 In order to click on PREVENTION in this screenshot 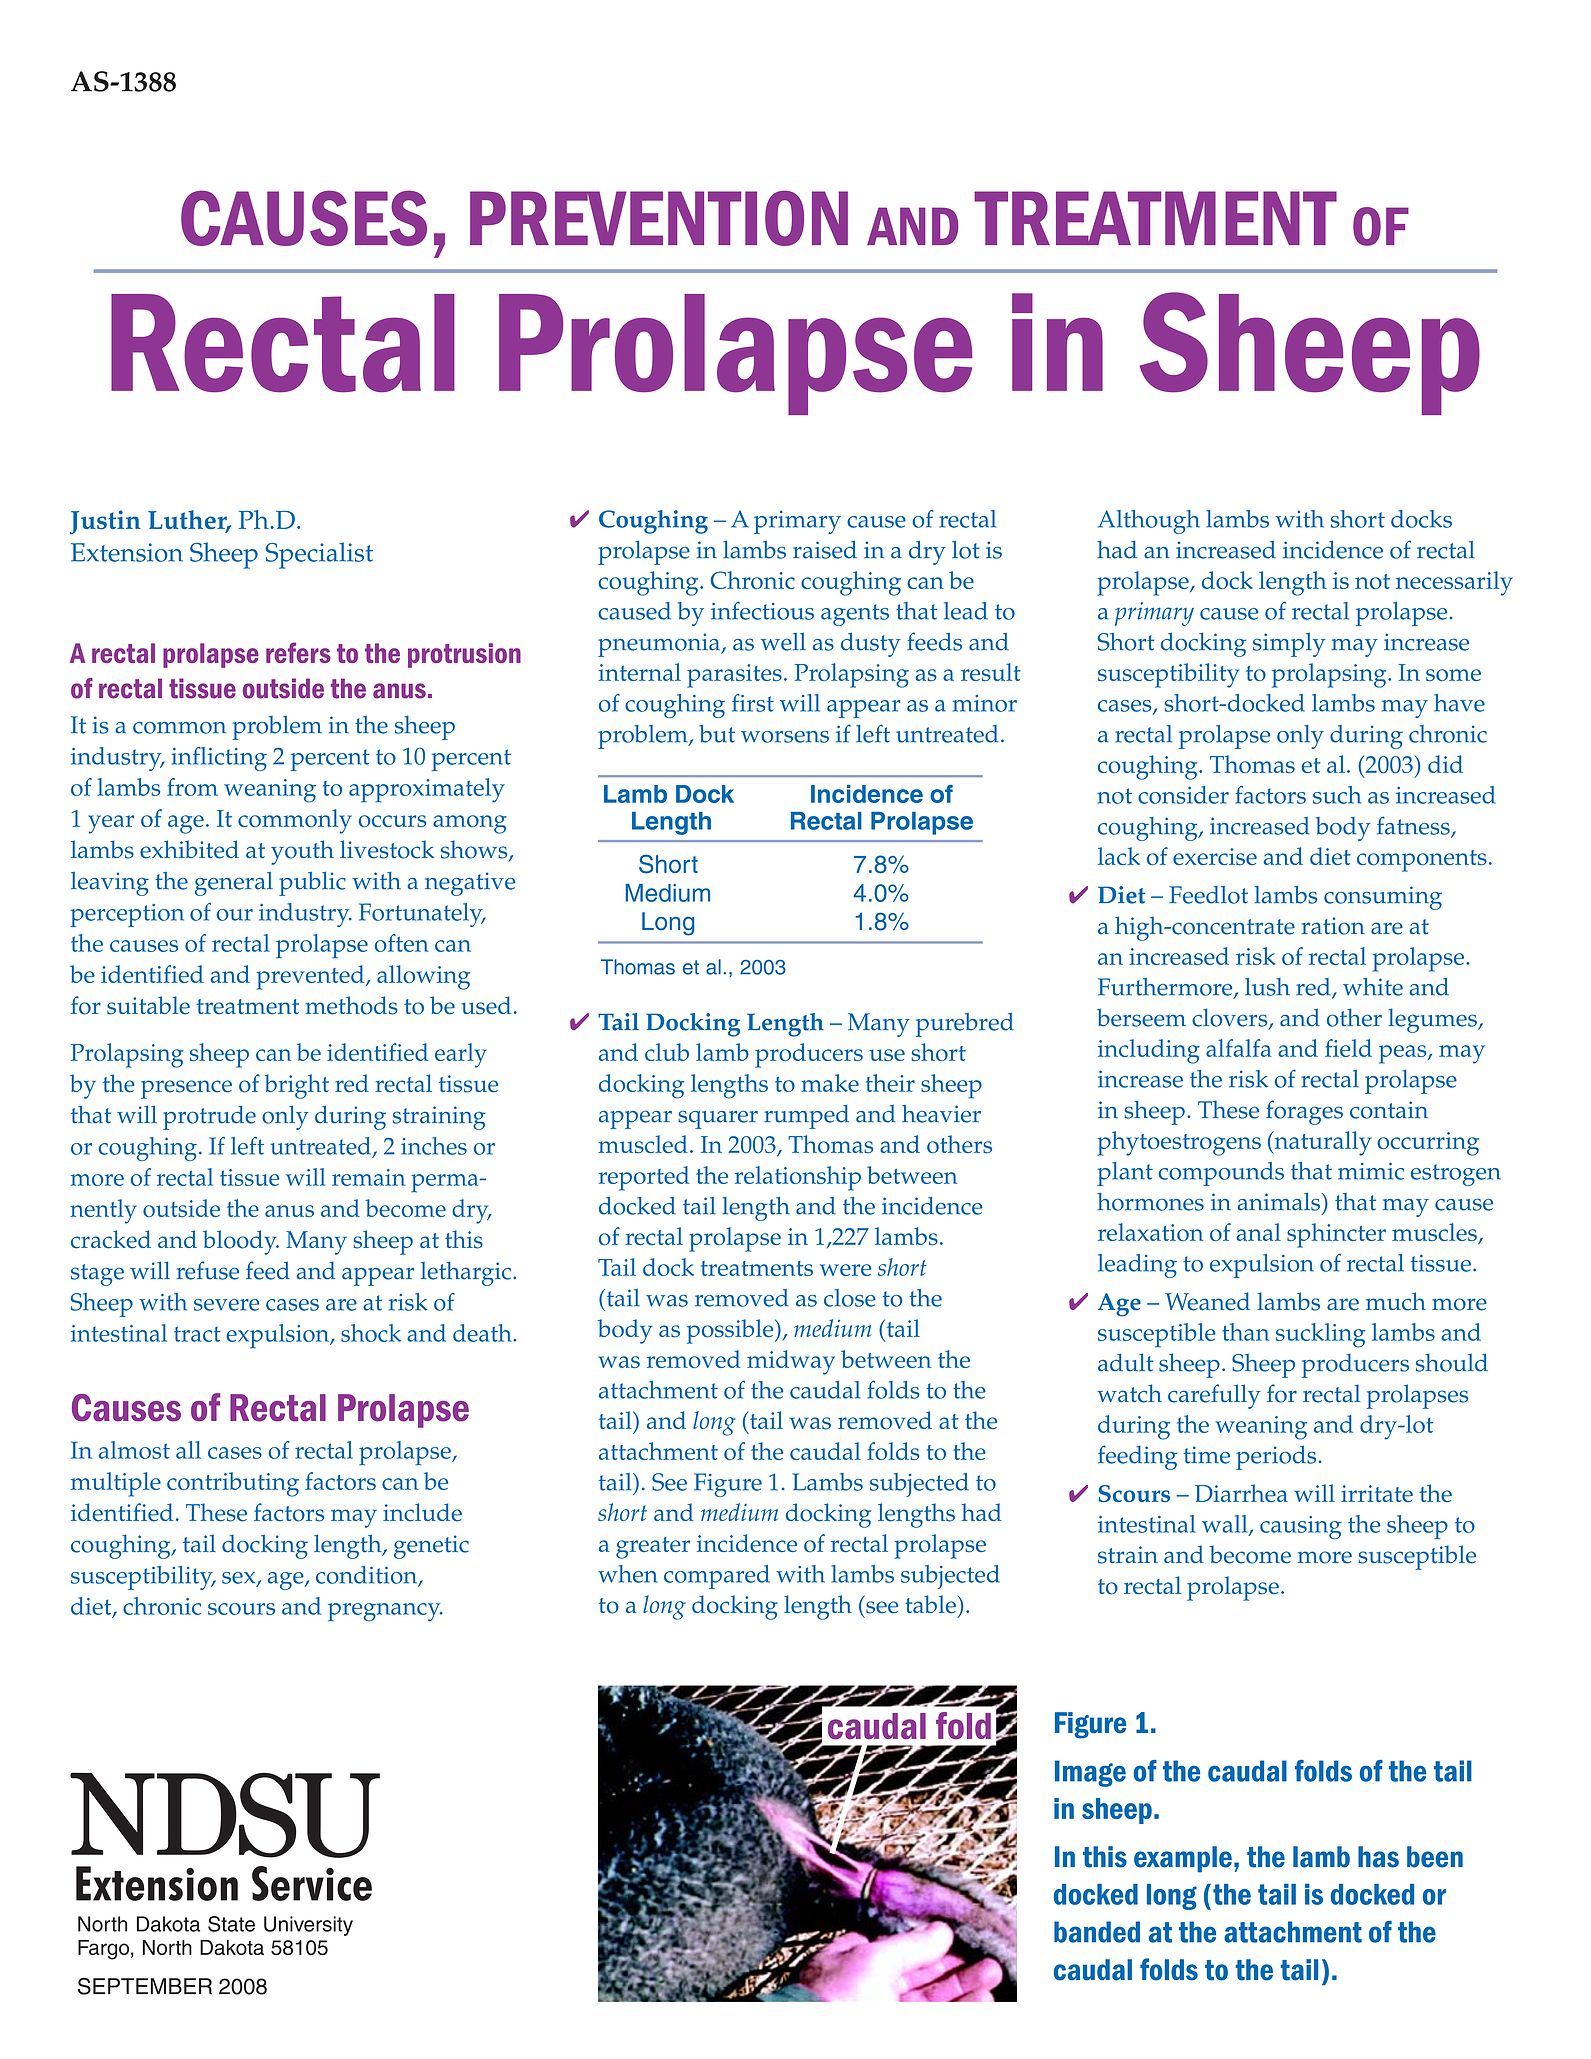, I will do `click(659, 218)`.
